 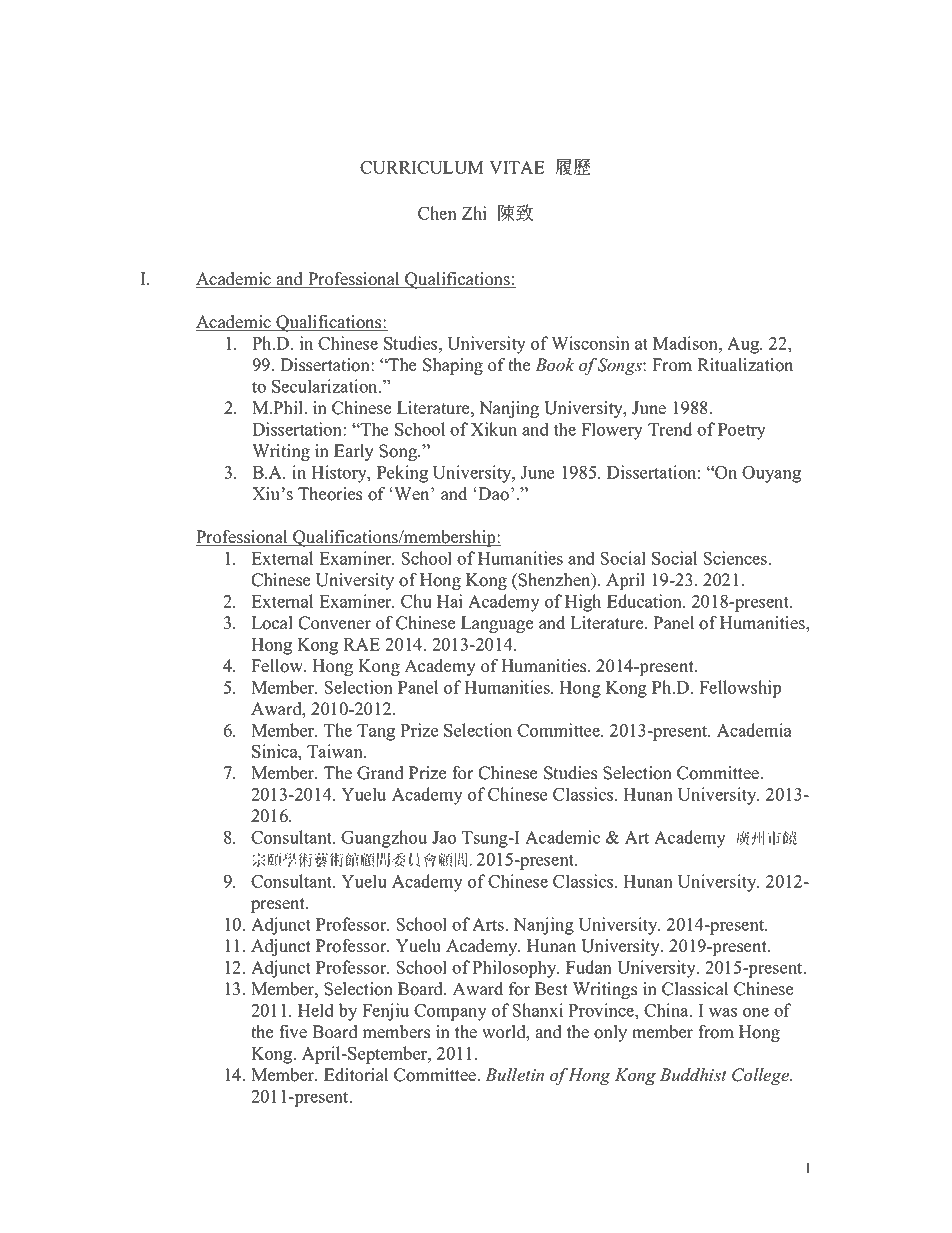 What do you see at coordinates (497, 624) in the page?
I see `Language` at bounding box center [497, 624].
